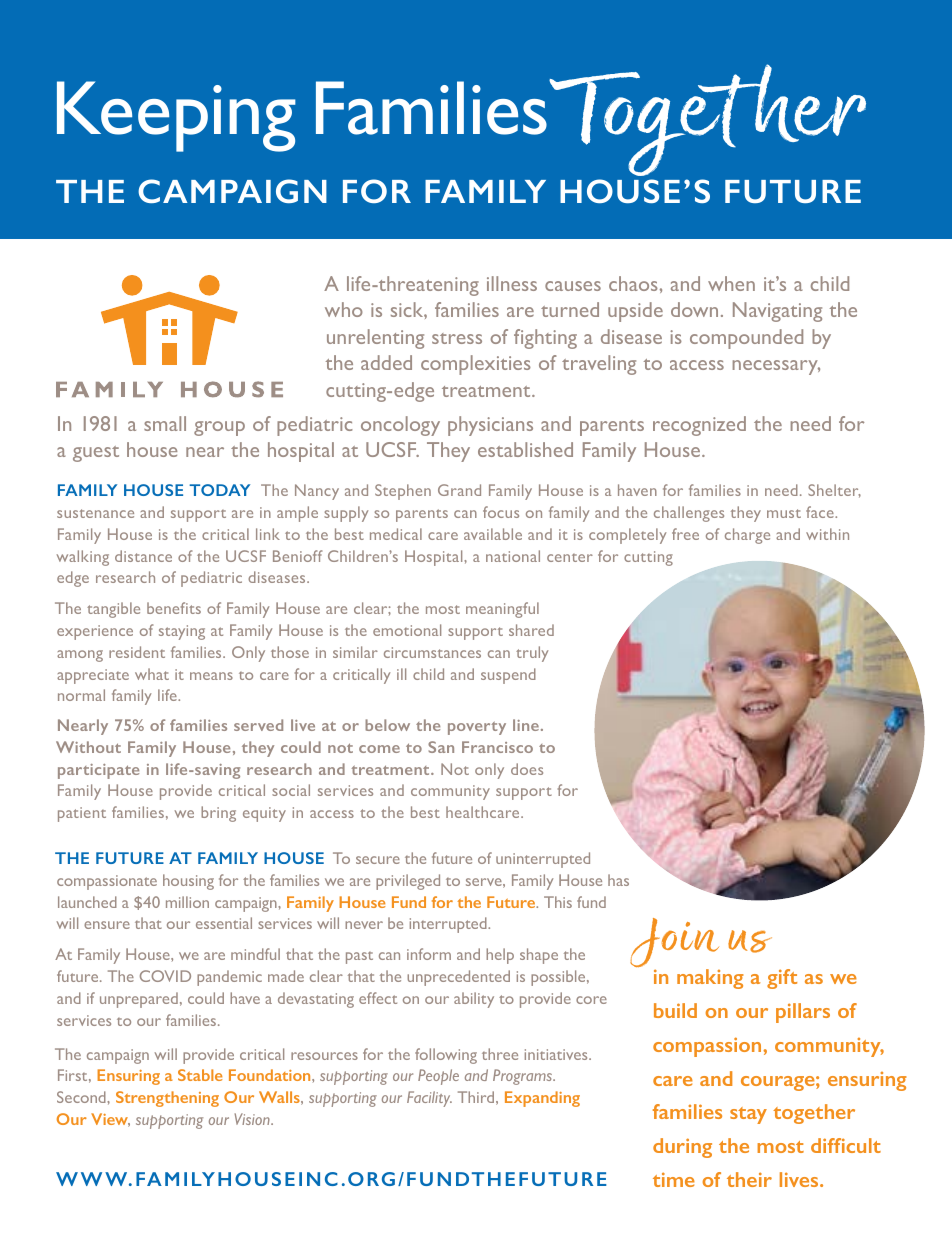 The image size is (952, 1233). Describe the element at coordinates (784, 513) in the screenshot. I see `must` at that location.
